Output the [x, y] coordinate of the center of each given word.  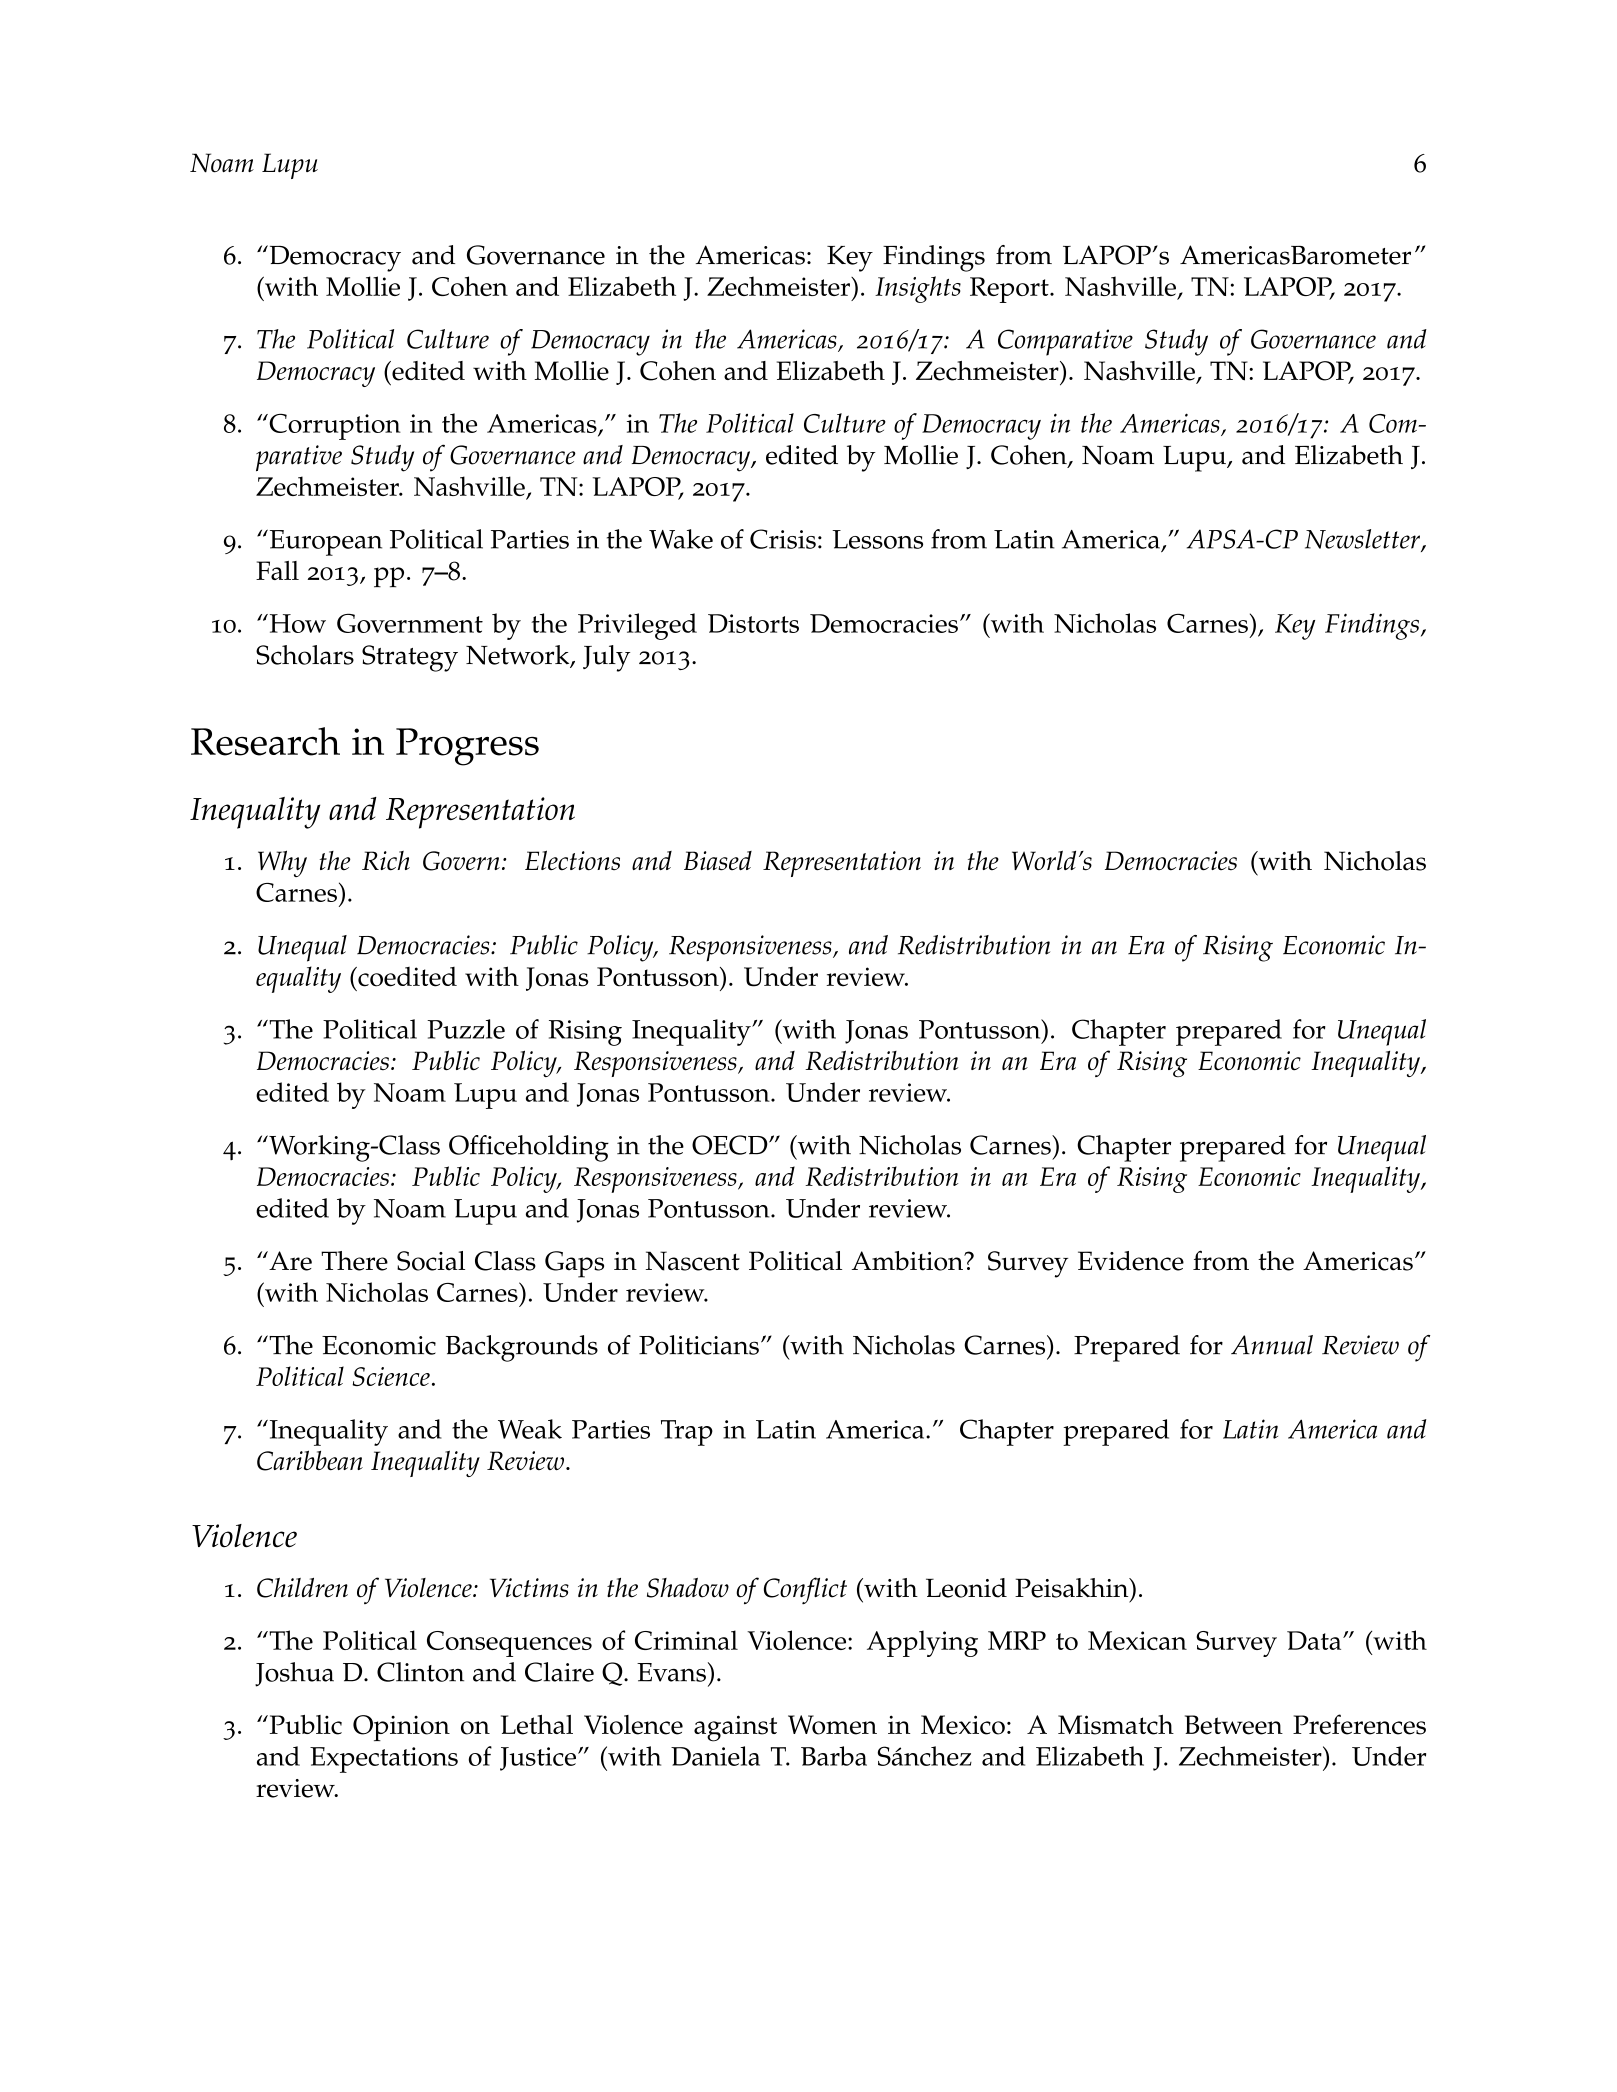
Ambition [908, 1261]
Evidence [1131, 1261]
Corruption [334, 427]
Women [832, 1725]
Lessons [877, 539]
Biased [718, 861]
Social [431, 1261]
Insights [918, 289]
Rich [386, 861]
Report [1010, 290]
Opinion [401, 1728]
